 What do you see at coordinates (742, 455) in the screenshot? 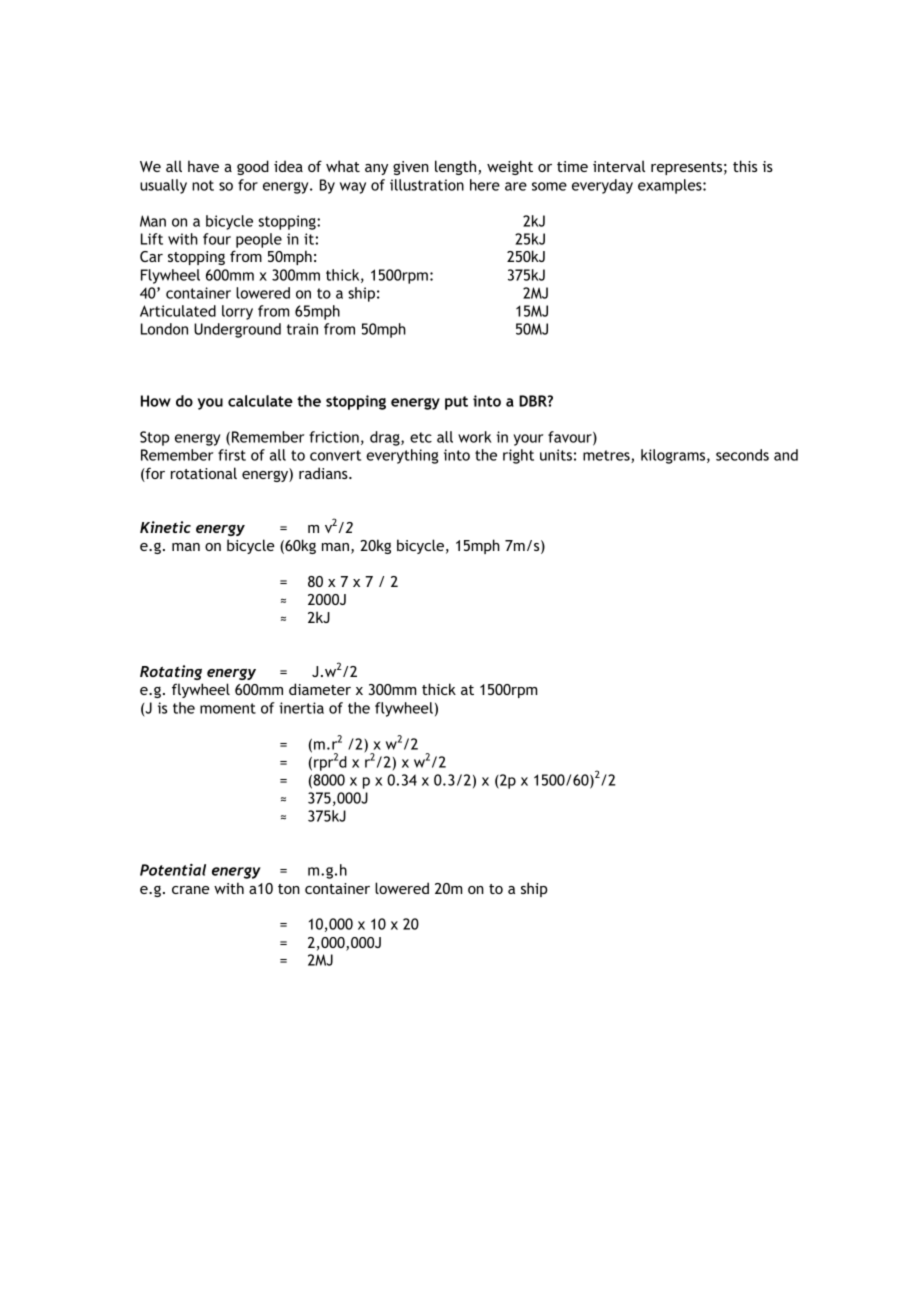
I see `seconds` at bounding box center [742, 455].
